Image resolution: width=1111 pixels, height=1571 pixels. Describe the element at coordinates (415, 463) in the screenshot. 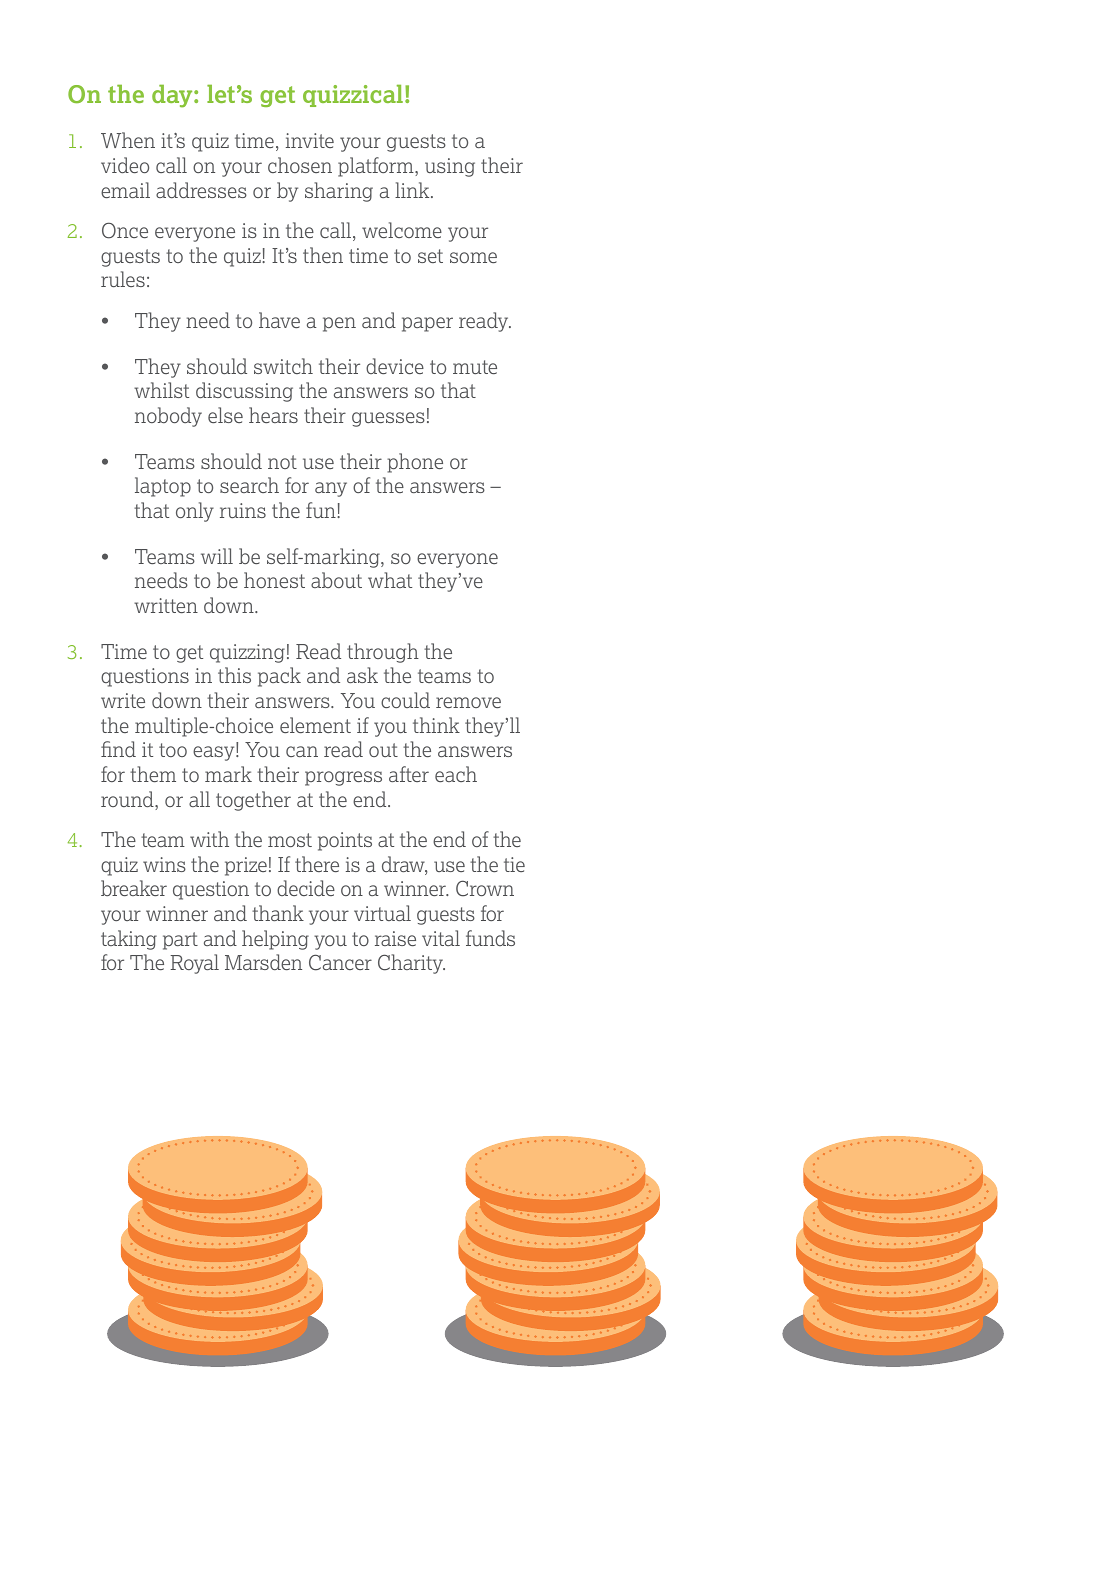

I see `phone` at that location.
